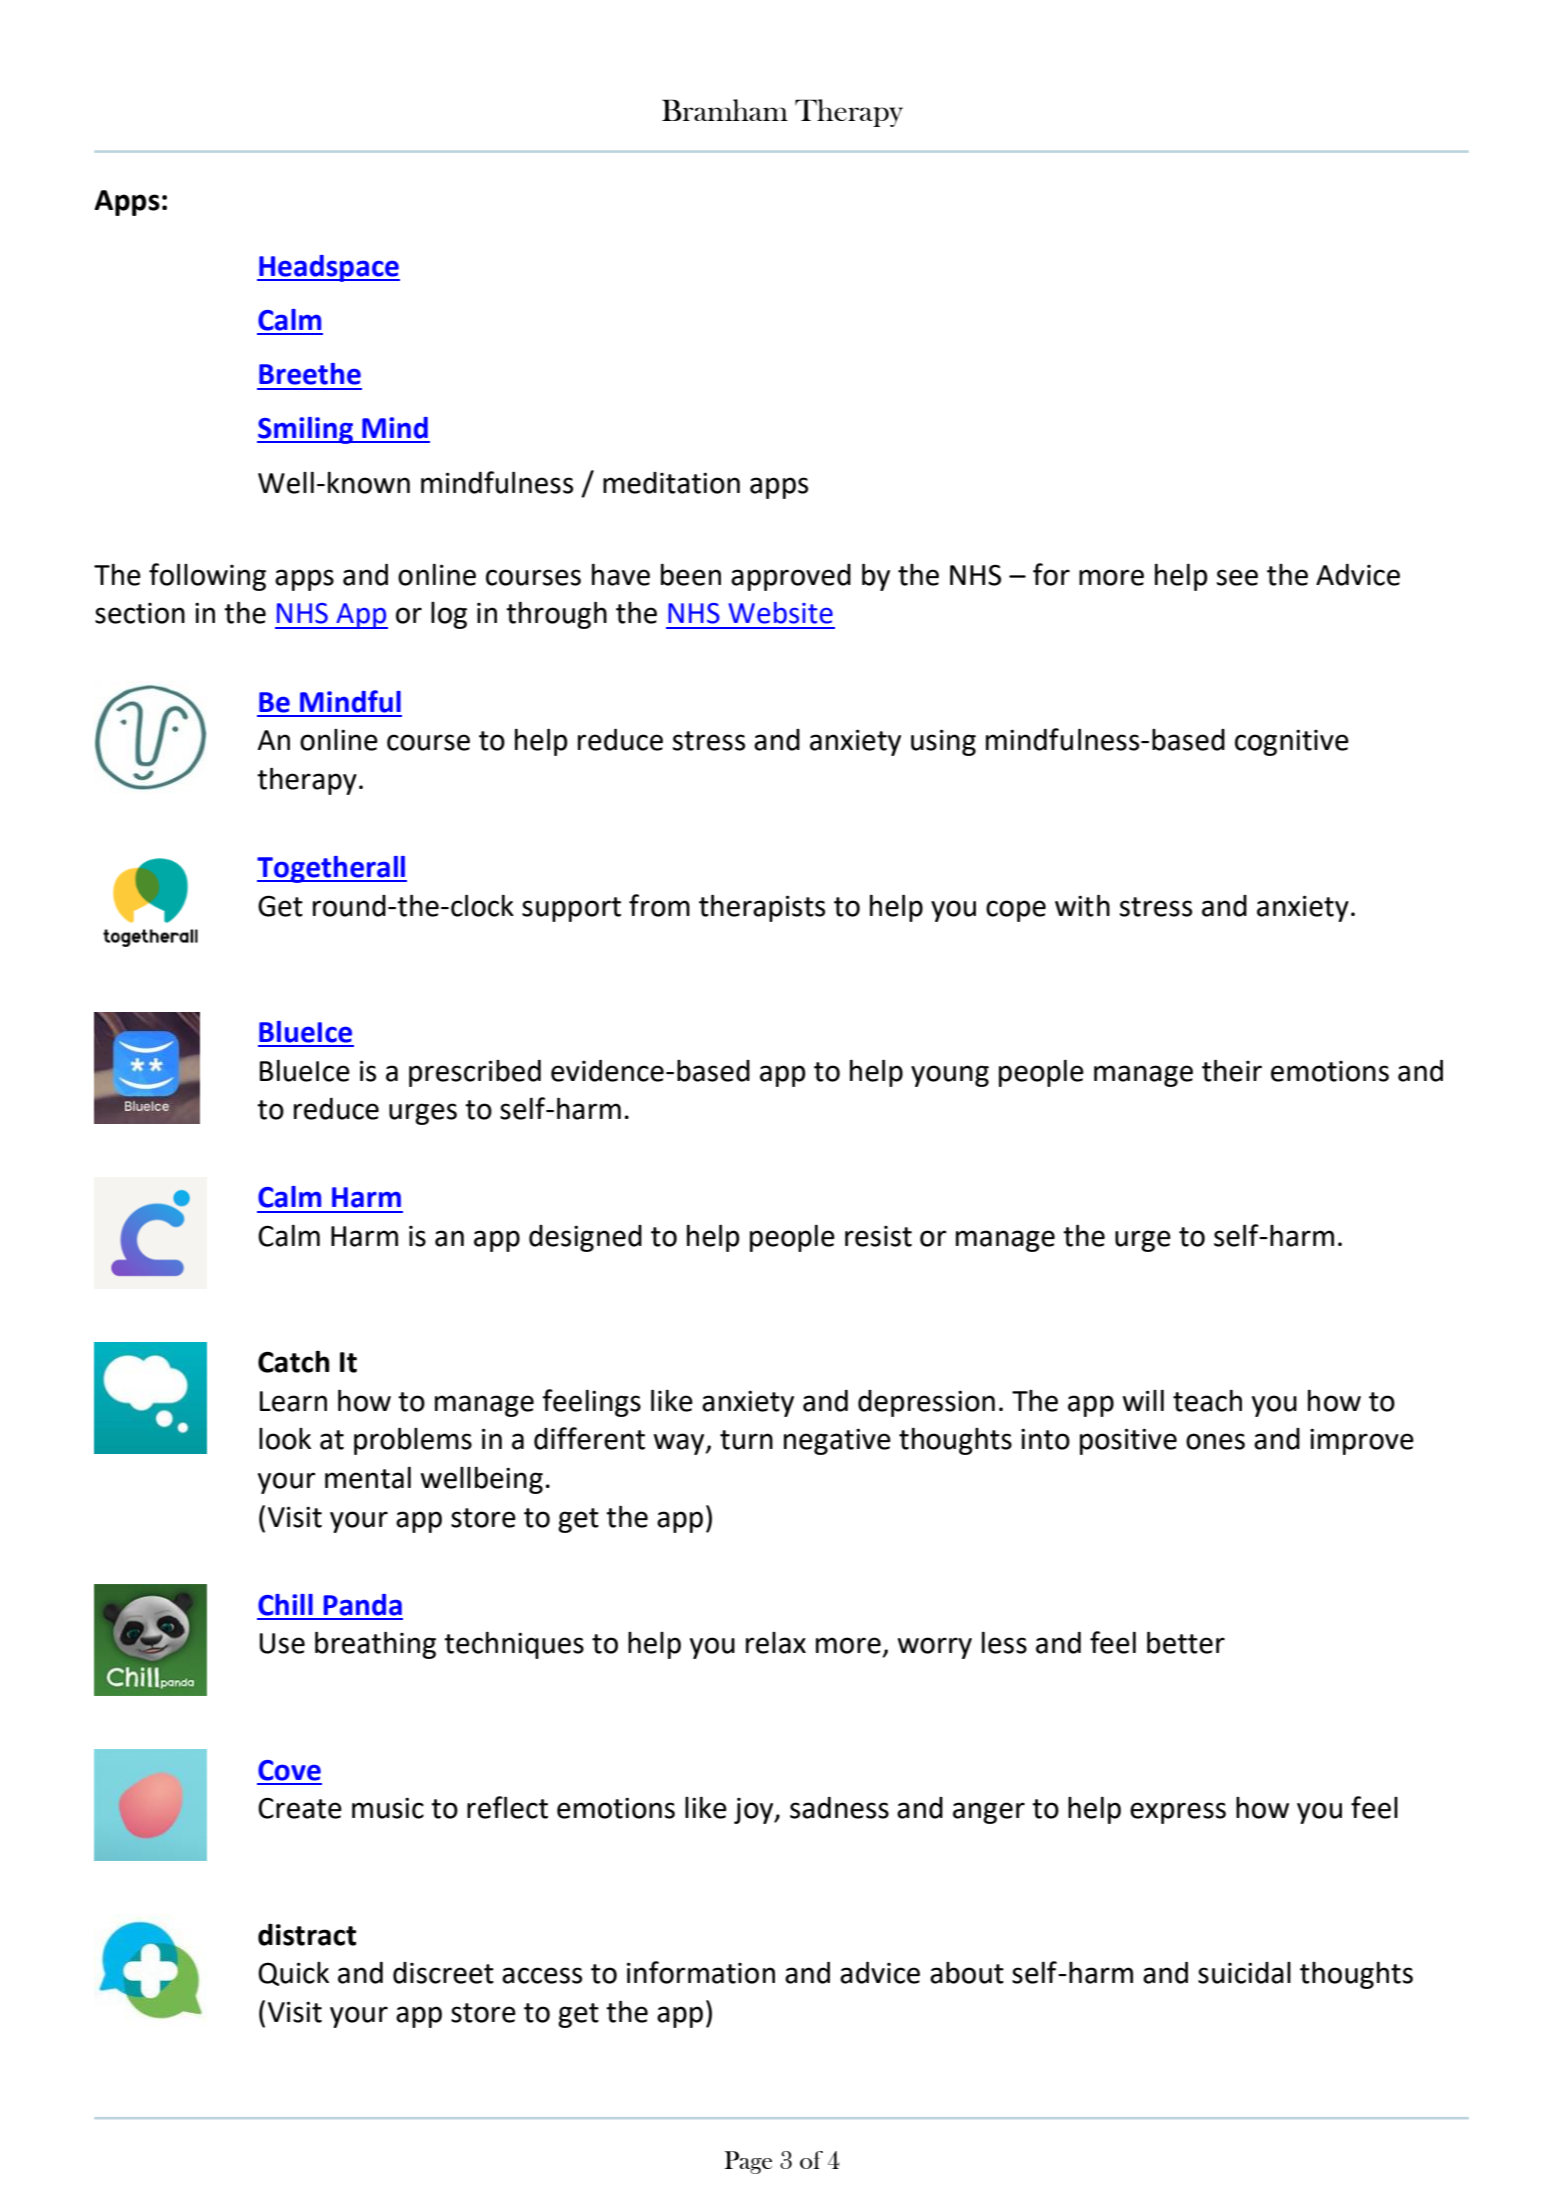 Image resolution: width=1563 pixels, height=2212 pixels. Describe the element at coordinates (1237, 577) in the image. I see `see` at that location.
